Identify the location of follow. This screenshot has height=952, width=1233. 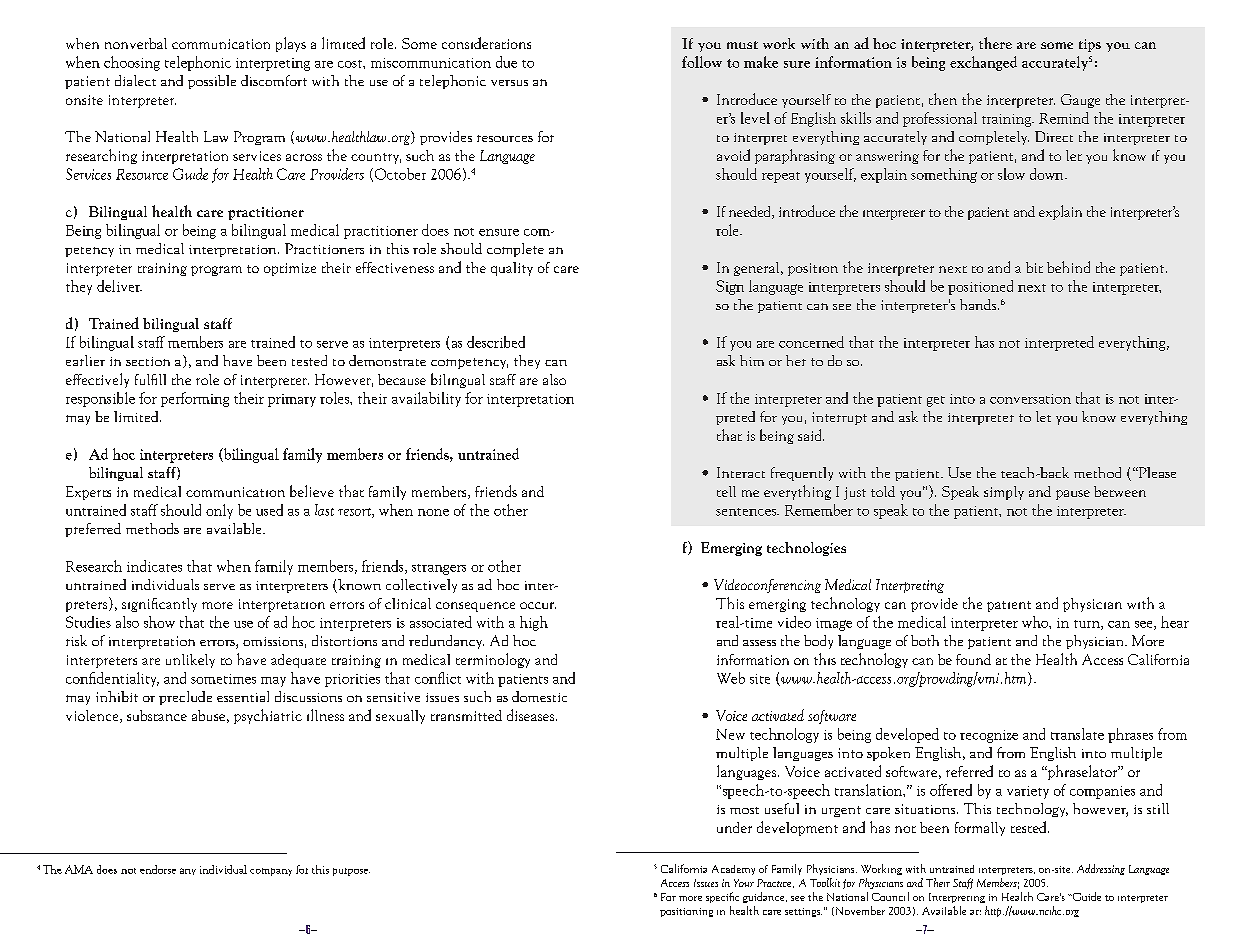
(702, 62).
